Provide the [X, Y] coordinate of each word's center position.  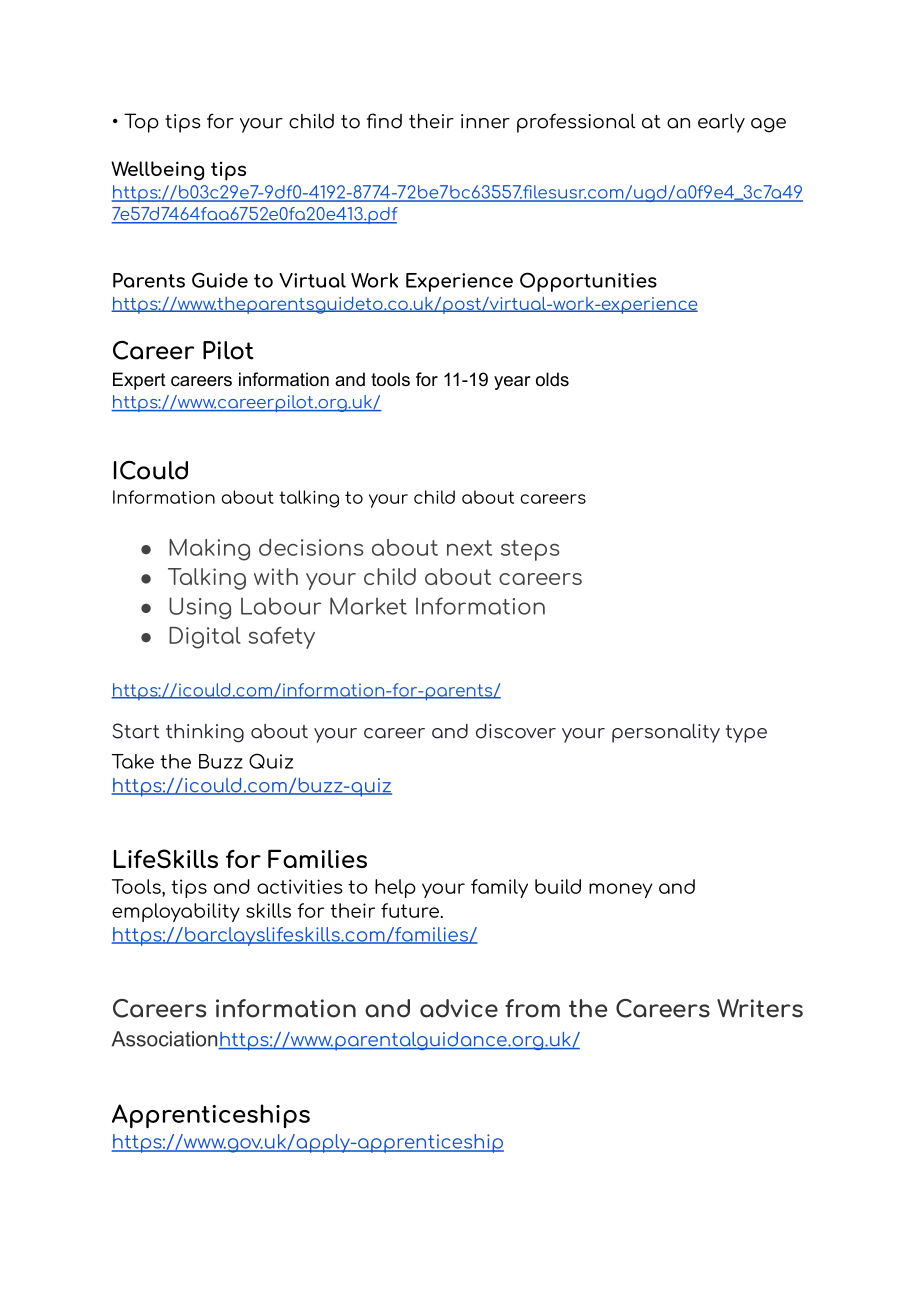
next [469, 548]
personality [666, 733]
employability [176, 912]
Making [209, 550]
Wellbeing [157, 171]
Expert [139, 381]
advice [459, 1008]
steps [530, 550]
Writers [760, 1008]
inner [485, 121]
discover [516, 731]
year [512, 383]
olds [552, 379]
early [721, 123]
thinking [205, 733]
